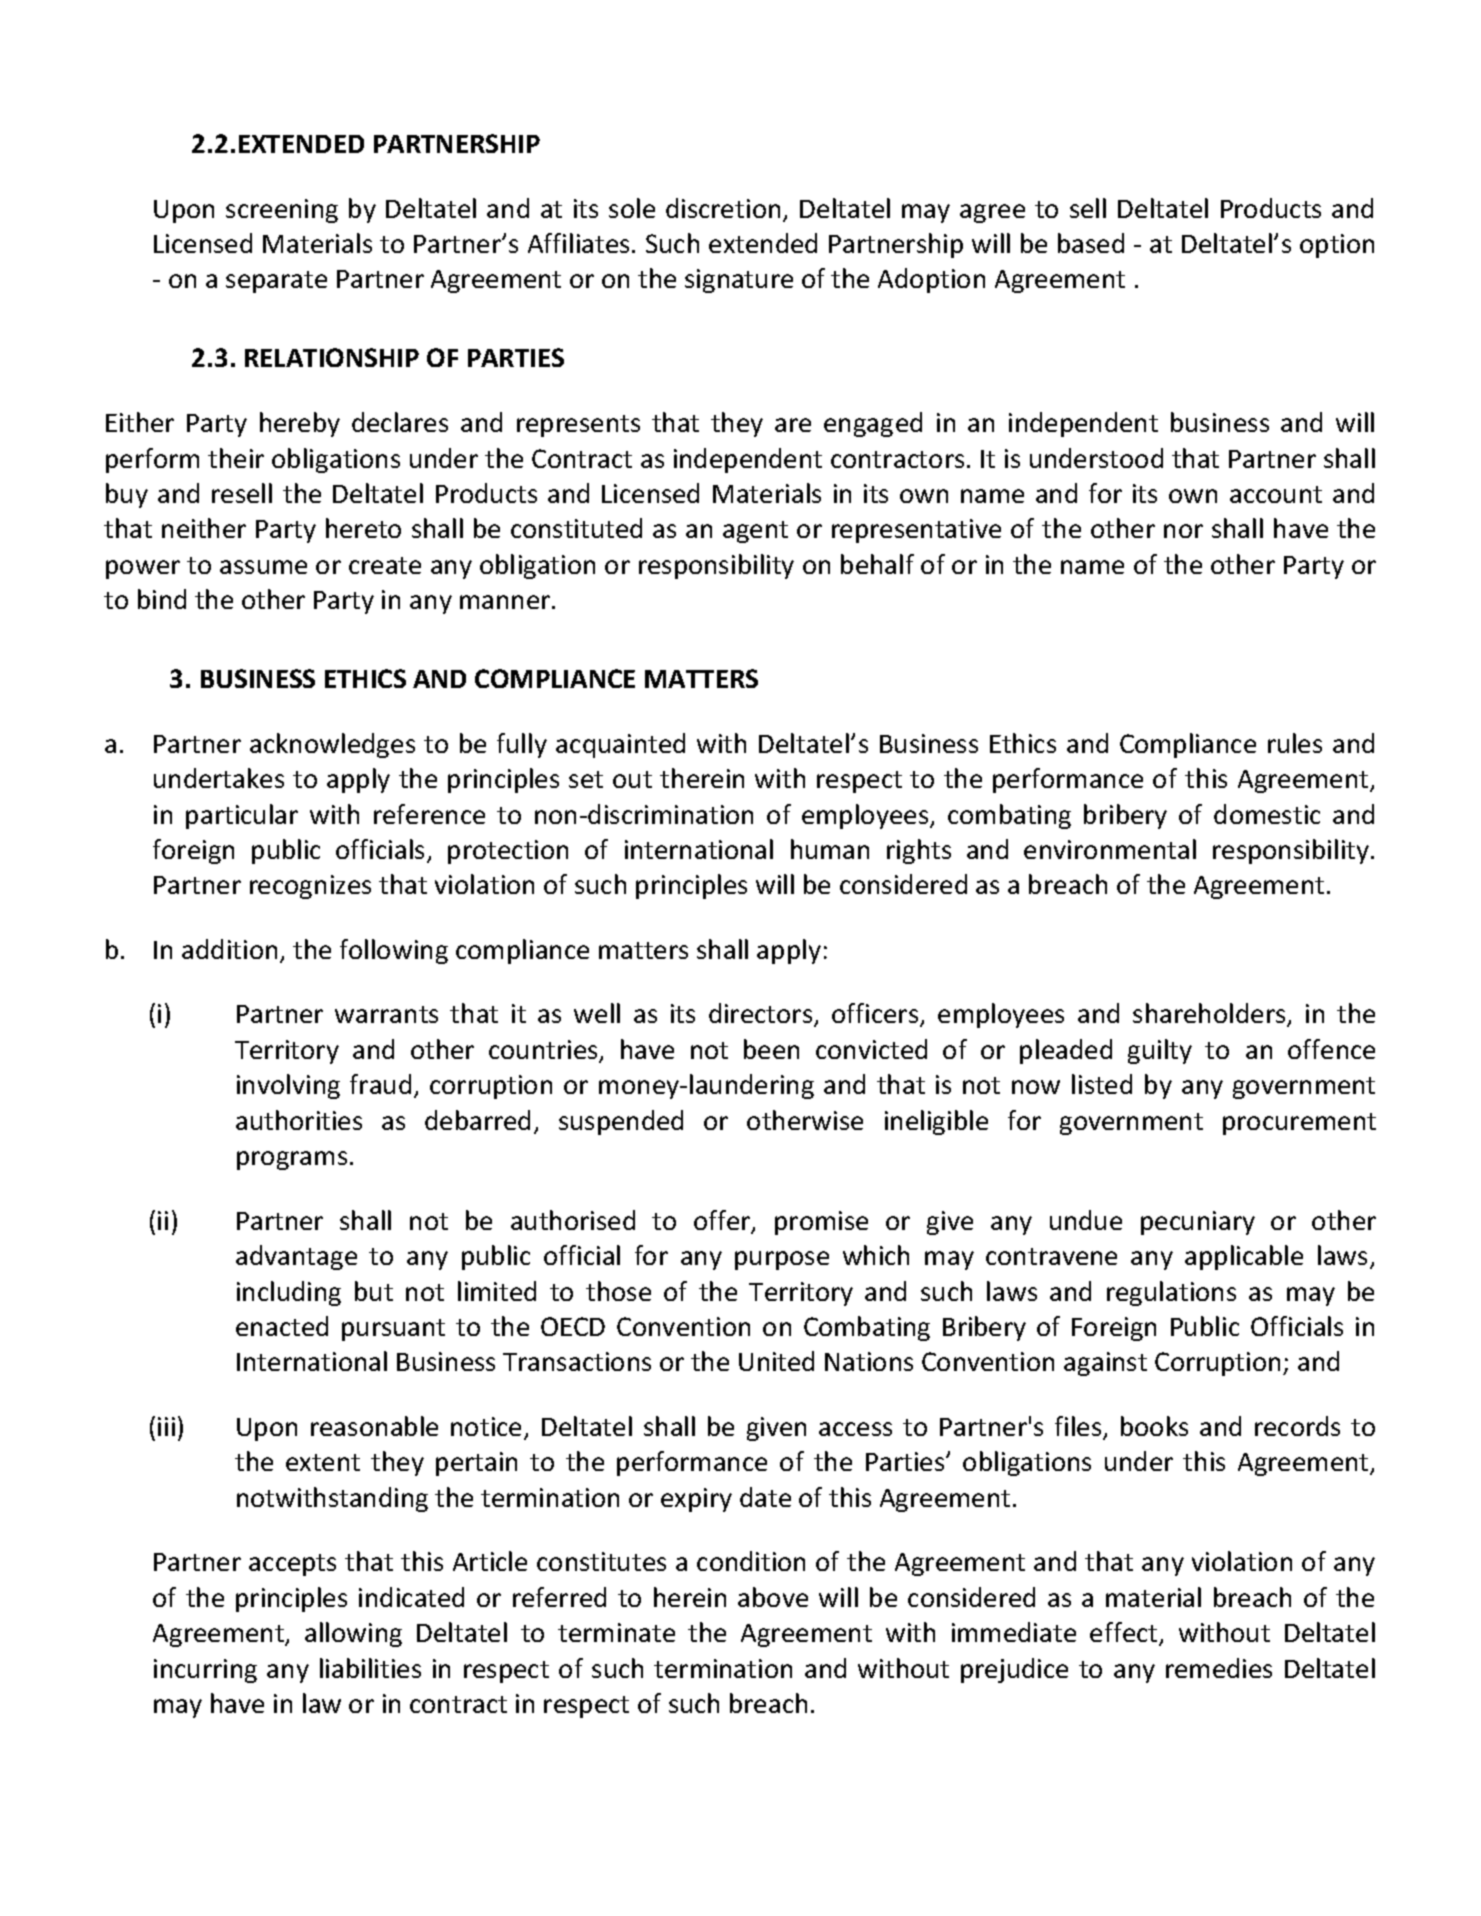 Image resolution: width=1481 pixels, height=1916 pixels. Describe the element at coordinates (1295, 743) in the page. I see `rules` at that location.
